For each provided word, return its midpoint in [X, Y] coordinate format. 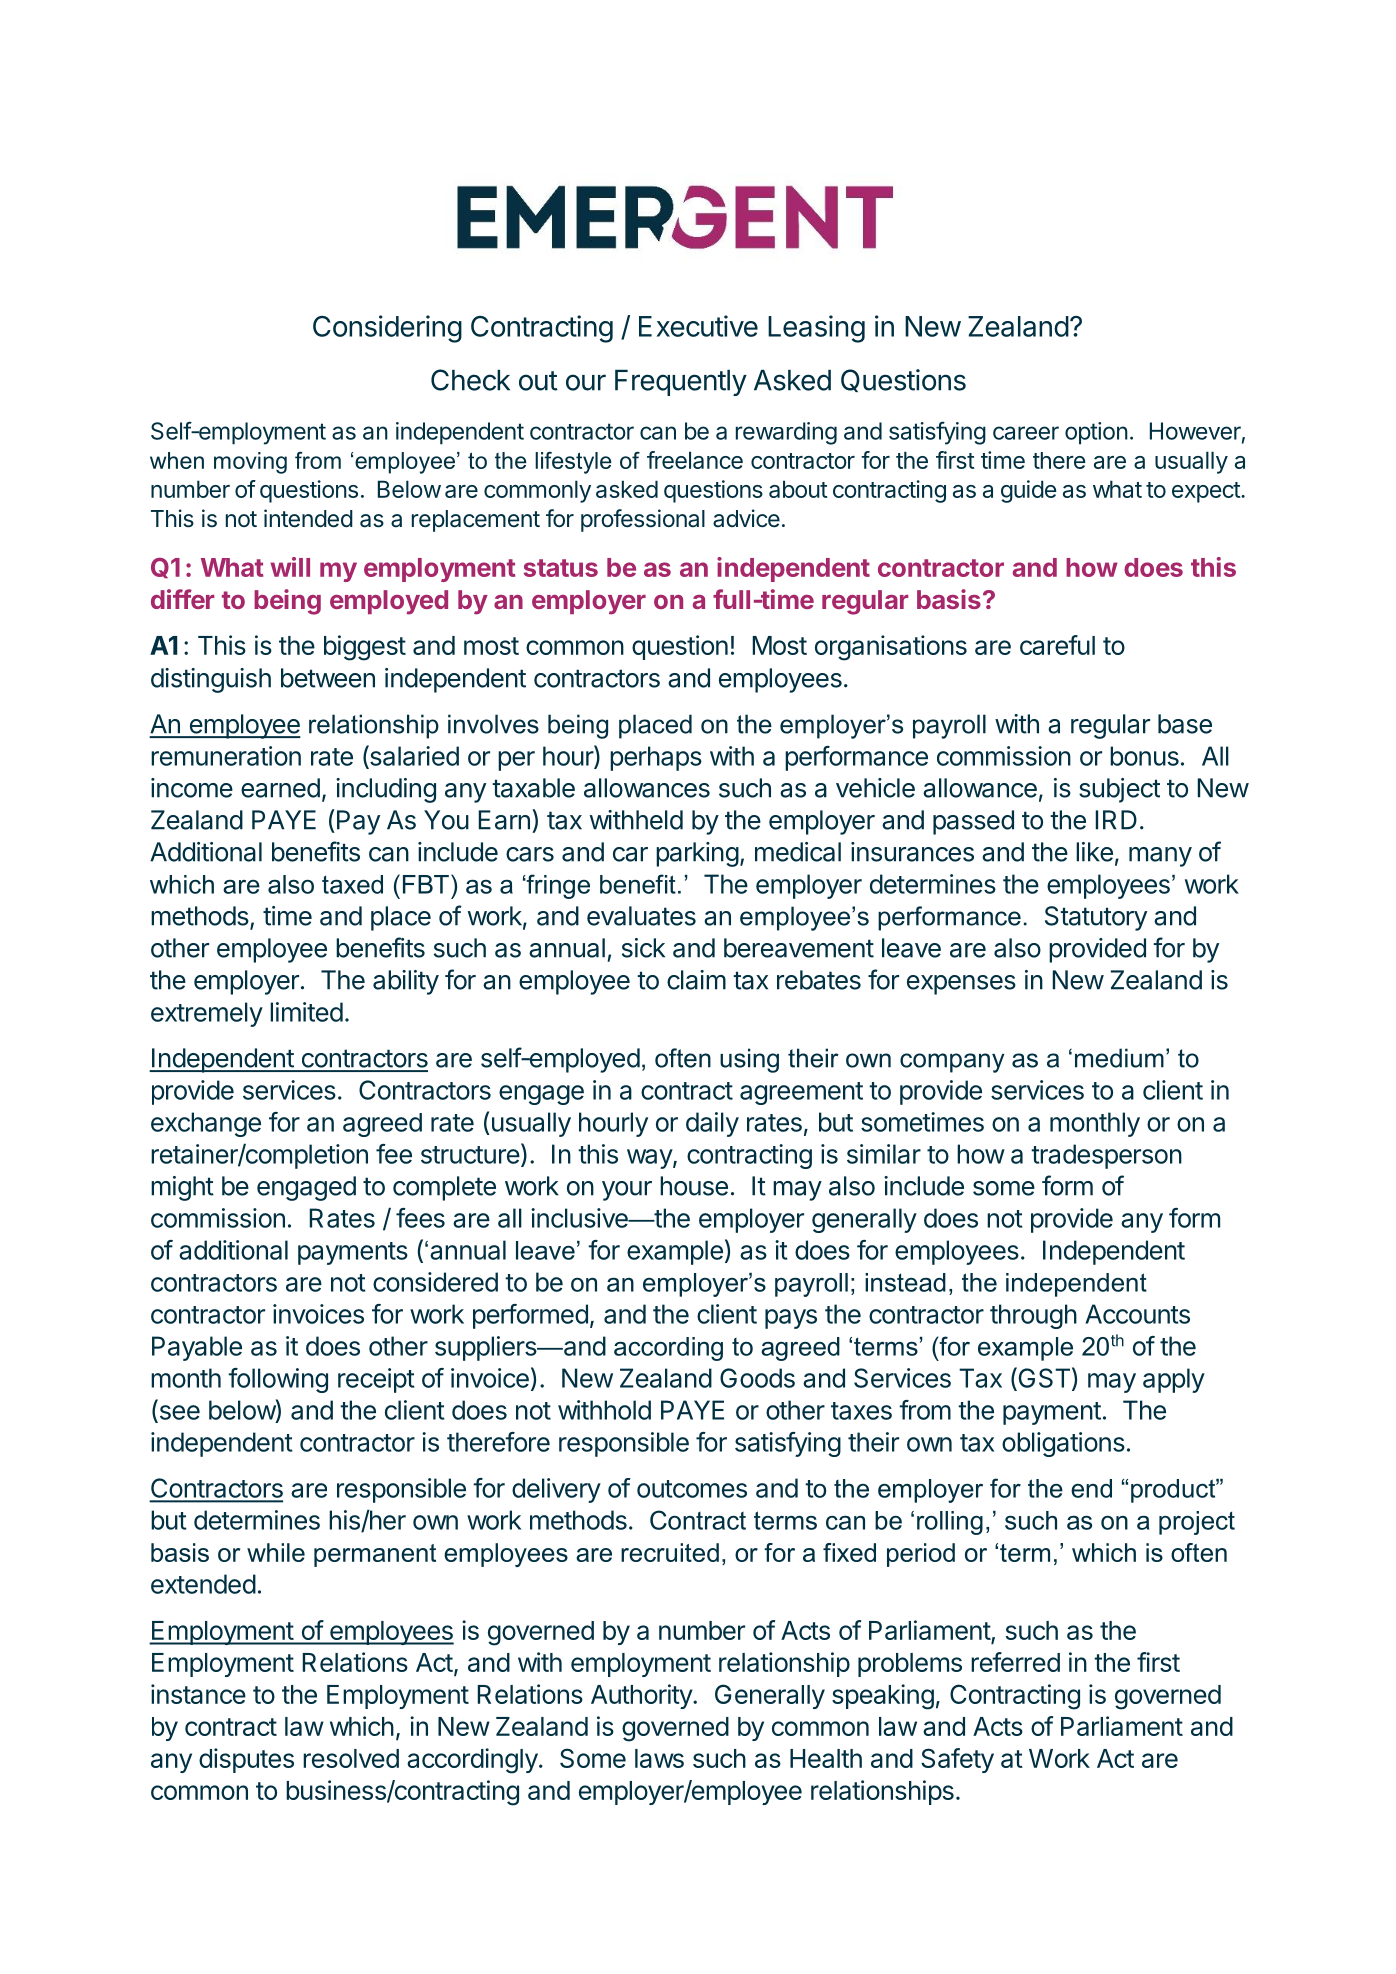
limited [306, 1012]
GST [1043, 1378]
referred [1015, 1662]
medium [1119, 1058]
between [328, 678]
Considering [387, 329]
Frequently [681, 383]
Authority [642, 1696]
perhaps [656, 758]
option [1096, 433]
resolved [351, 1758]
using [749, 1060]
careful [1057, 645]
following [278, 1380]
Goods [757, 1378]
